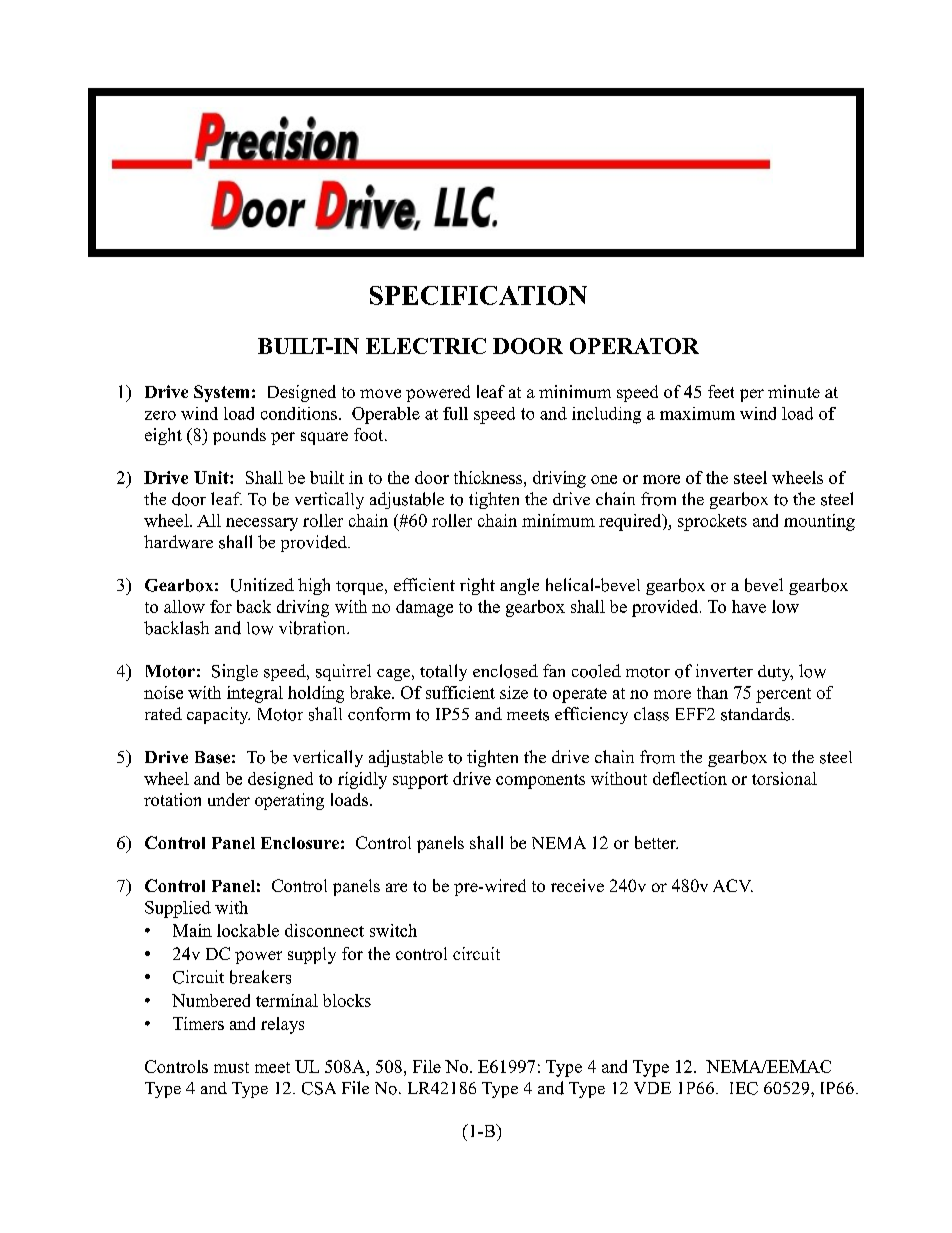 This screenshot has width=952, height=1233. What do you see at coordinates (255, 694) in the screenshot?
I see `integral` at bounding box center [255, 694].
